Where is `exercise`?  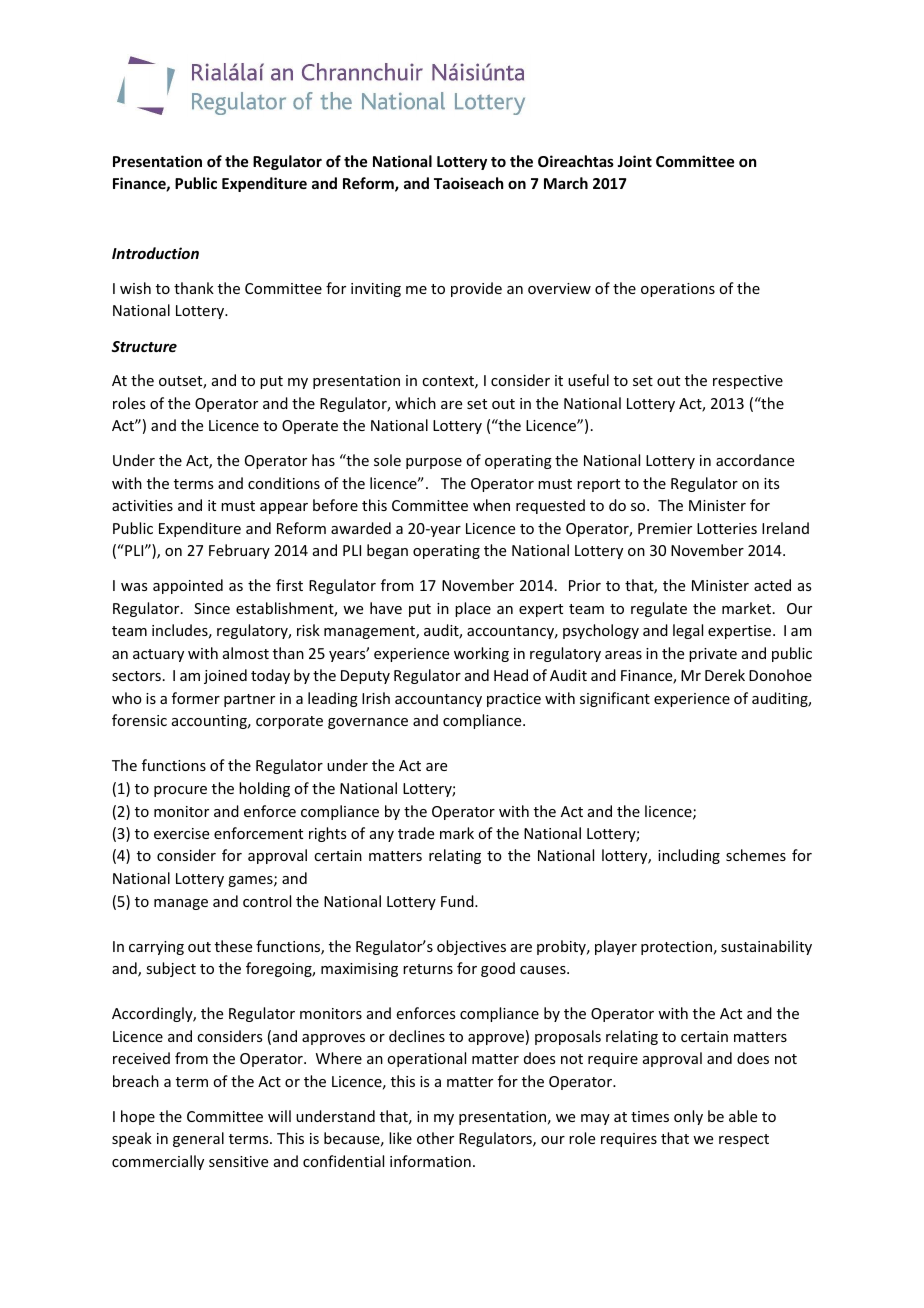
exercise is located at coordinates (181, 833).
